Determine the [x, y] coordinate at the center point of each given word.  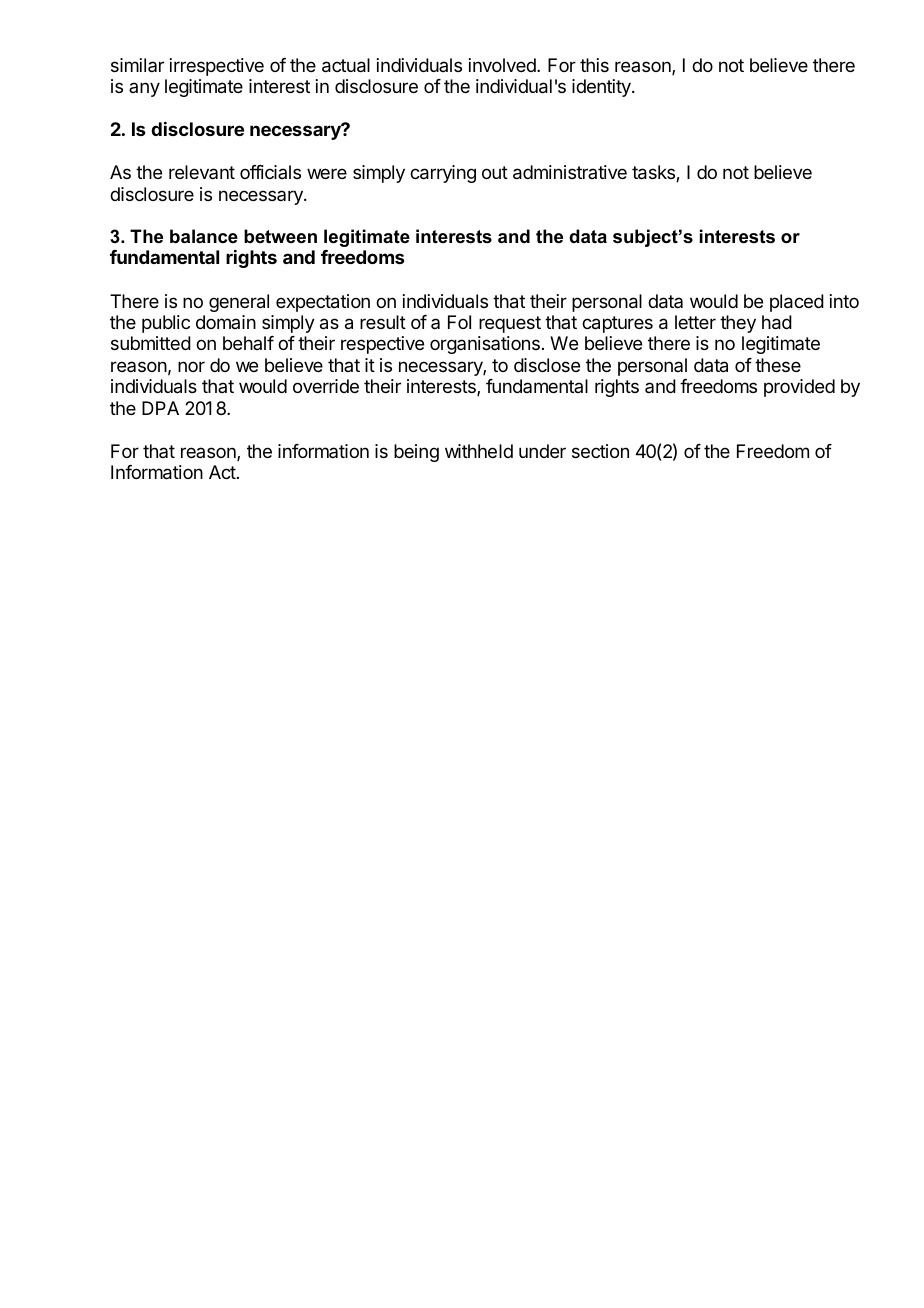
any [144, 89]
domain [226, 322]
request [510, 324]
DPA [160, 408]
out [495, 172]
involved [503, 65]
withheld [479, 451]
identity [602, 88]
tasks [654, 173]
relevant [202, 172]
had [777, 322]
